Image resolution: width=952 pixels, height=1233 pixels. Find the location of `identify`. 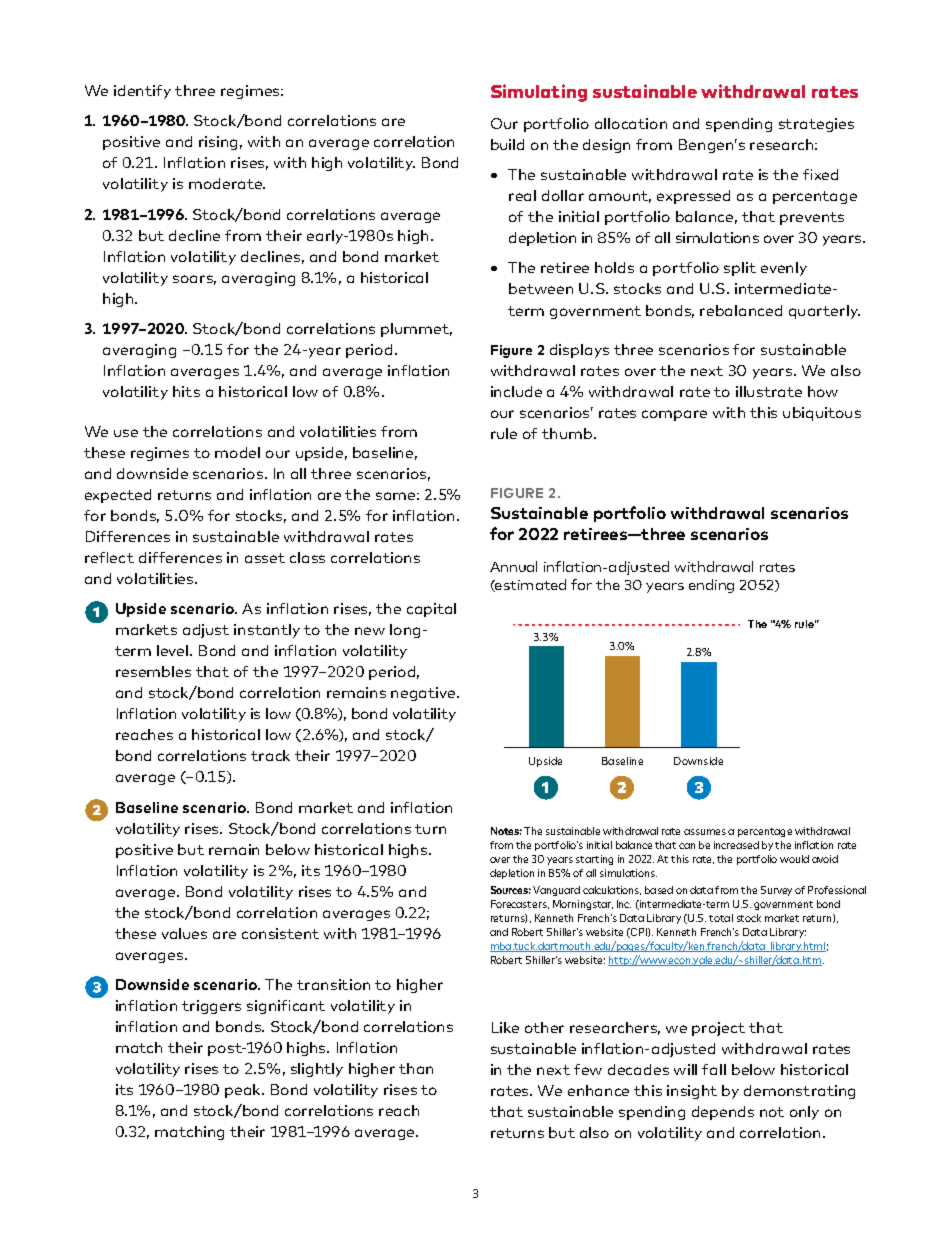

identify is located at coordinates (142, 92).
